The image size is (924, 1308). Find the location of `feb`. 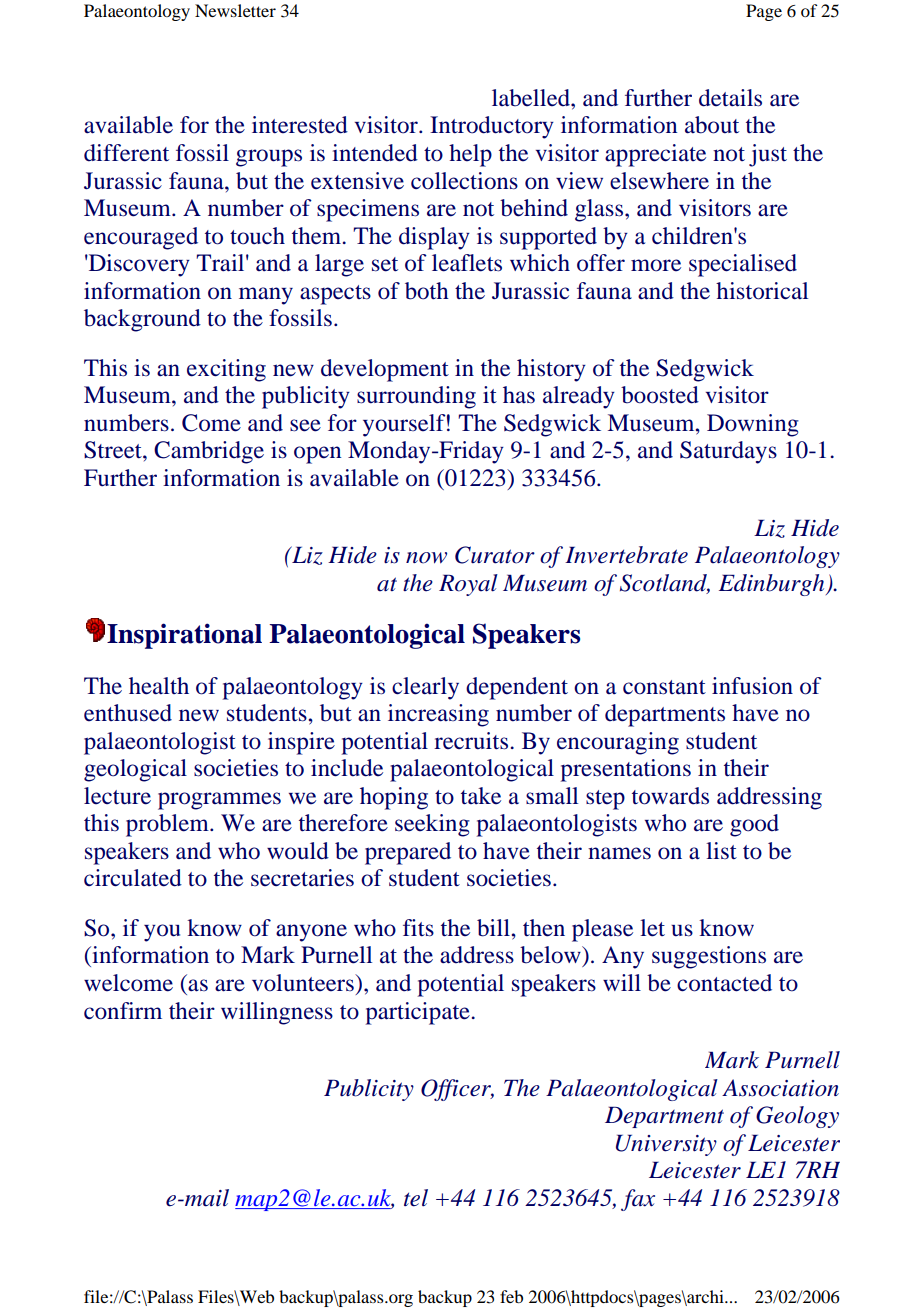

feb is located at coordinates (511, 1296).
